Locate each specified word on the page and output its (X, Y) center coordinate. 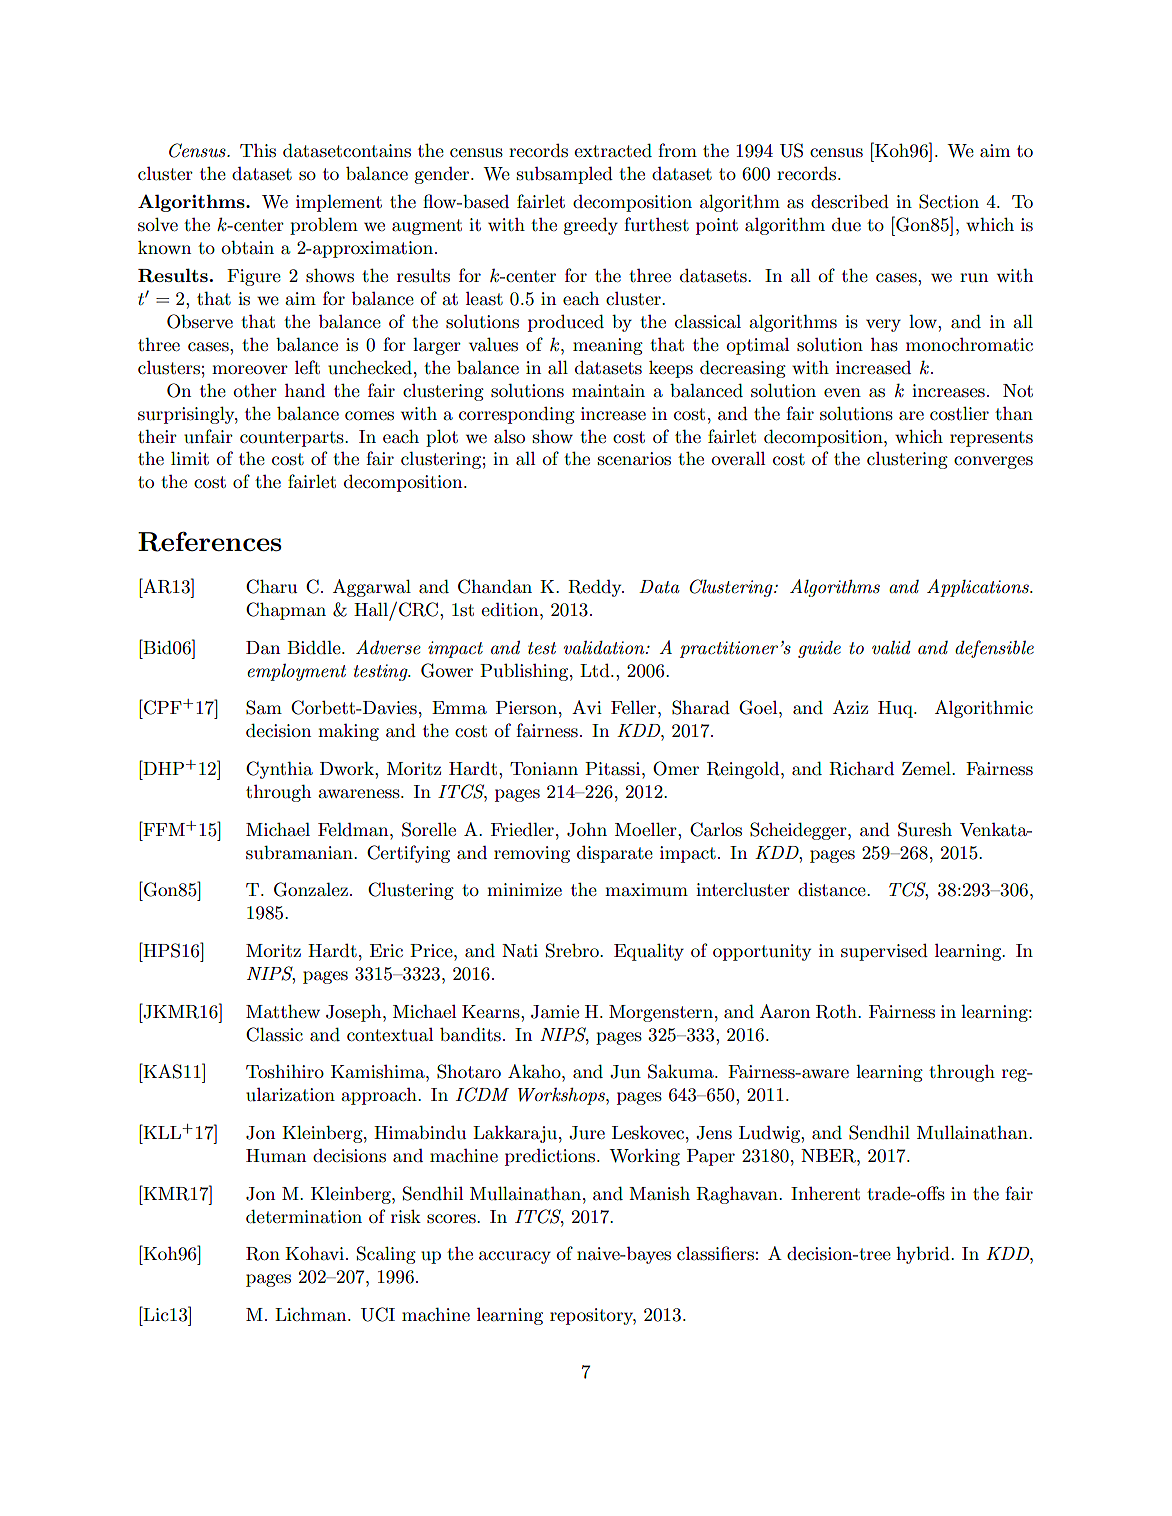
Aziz (850, 707)
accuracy (515, 1257)
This (258, 151)
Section (949, 201)
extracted (613, 150)
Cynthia (279, 770)
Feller (635, 707)
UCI (378, 1314)
